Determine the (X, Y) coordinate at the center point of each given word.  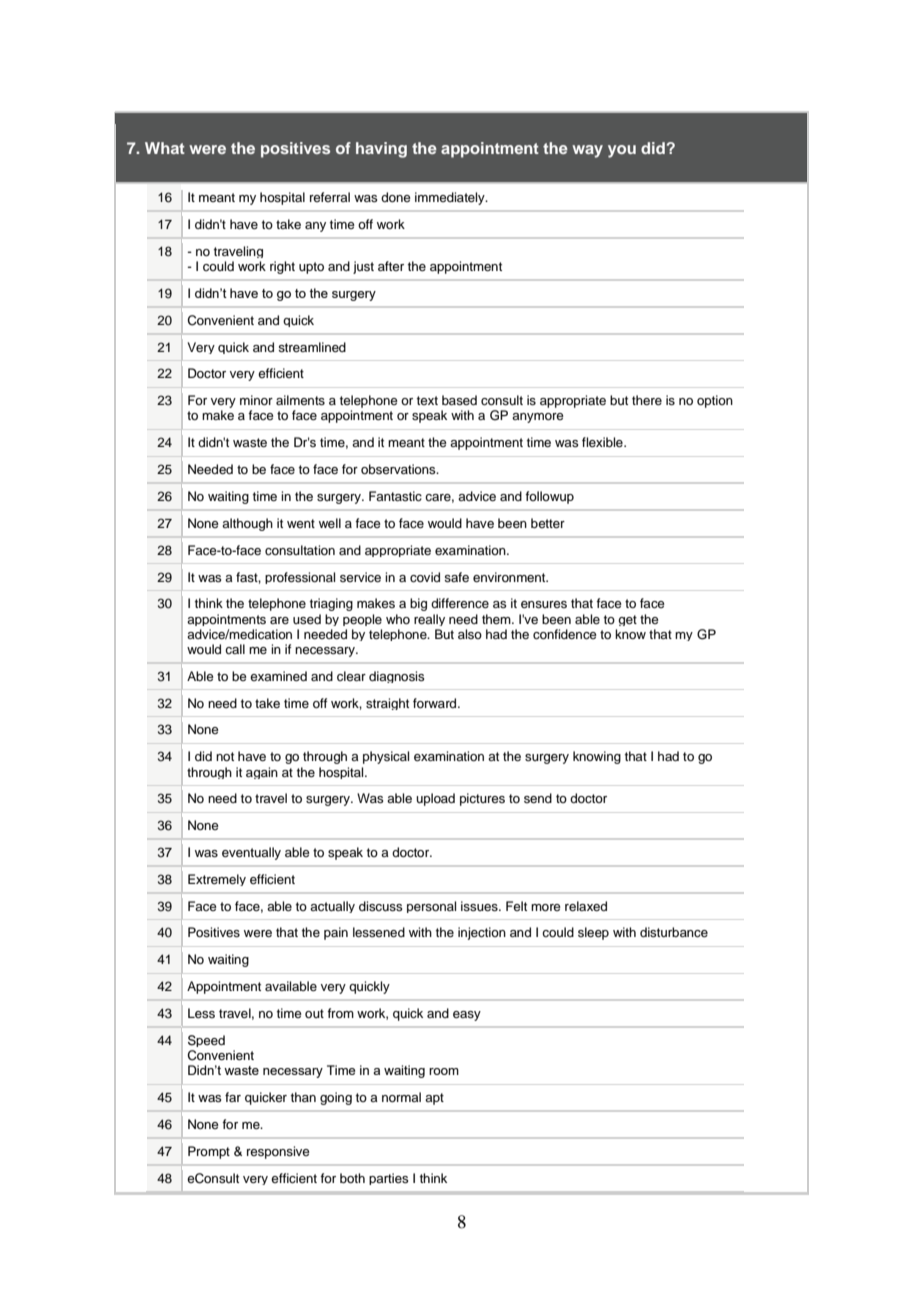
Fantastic (395, 496)
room (444, 1071)
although (247, 524)
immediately (451, 198)
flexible (603, 442)
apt (434, 1099)
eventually (251, 853)
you (622, 151)
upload (435, 799)
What (165, 148)
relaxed (586, 906)
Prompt (209, 1152)
